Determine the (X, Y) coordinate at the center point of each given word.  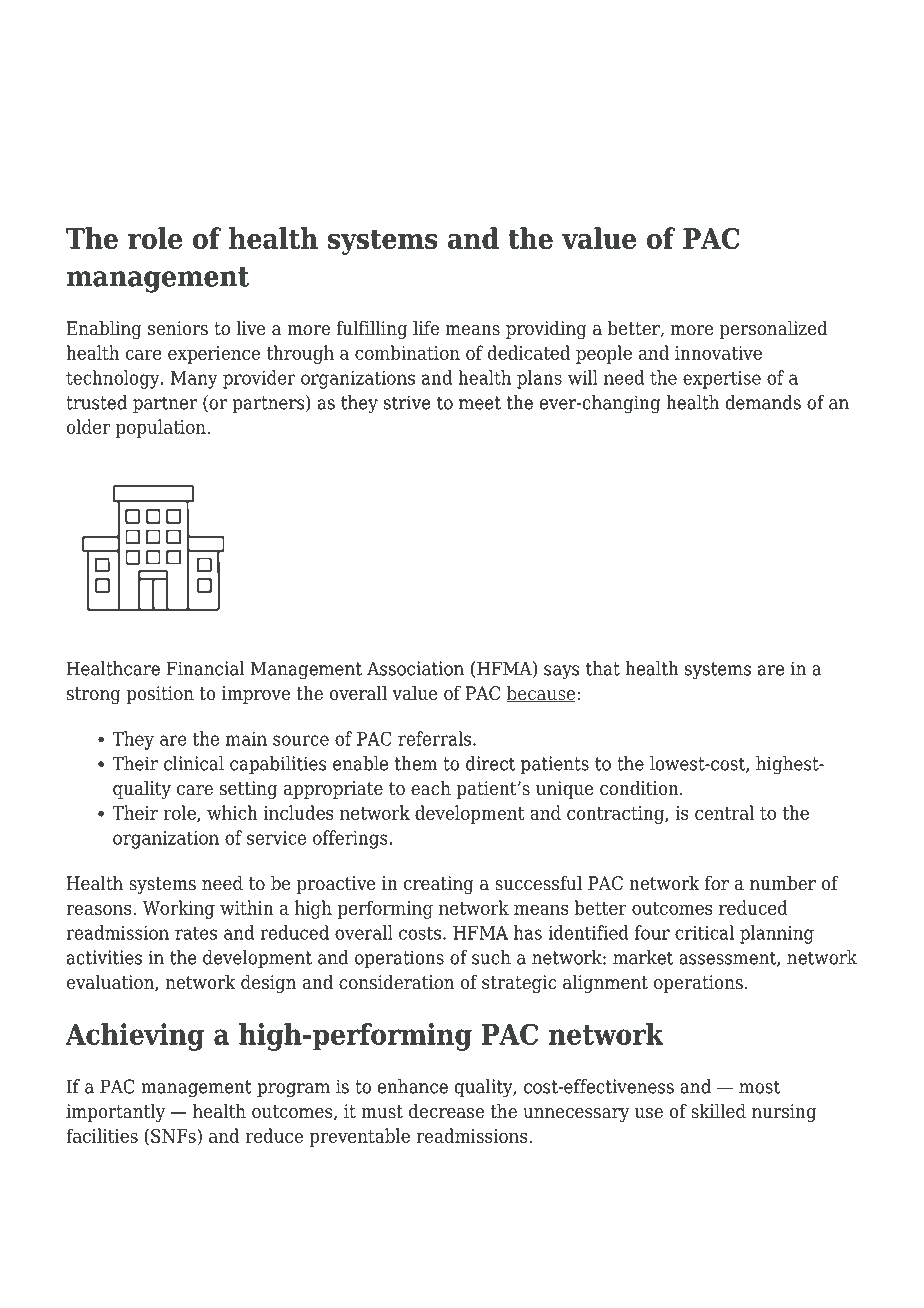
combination (407, 352)
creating (439, 885)
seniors (178, 328)
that (603, 668)
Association (415, 668)
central (724, 812)
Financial (205, 668)
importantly (115, 1113)
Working (179, 909)
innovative (718, 353)
